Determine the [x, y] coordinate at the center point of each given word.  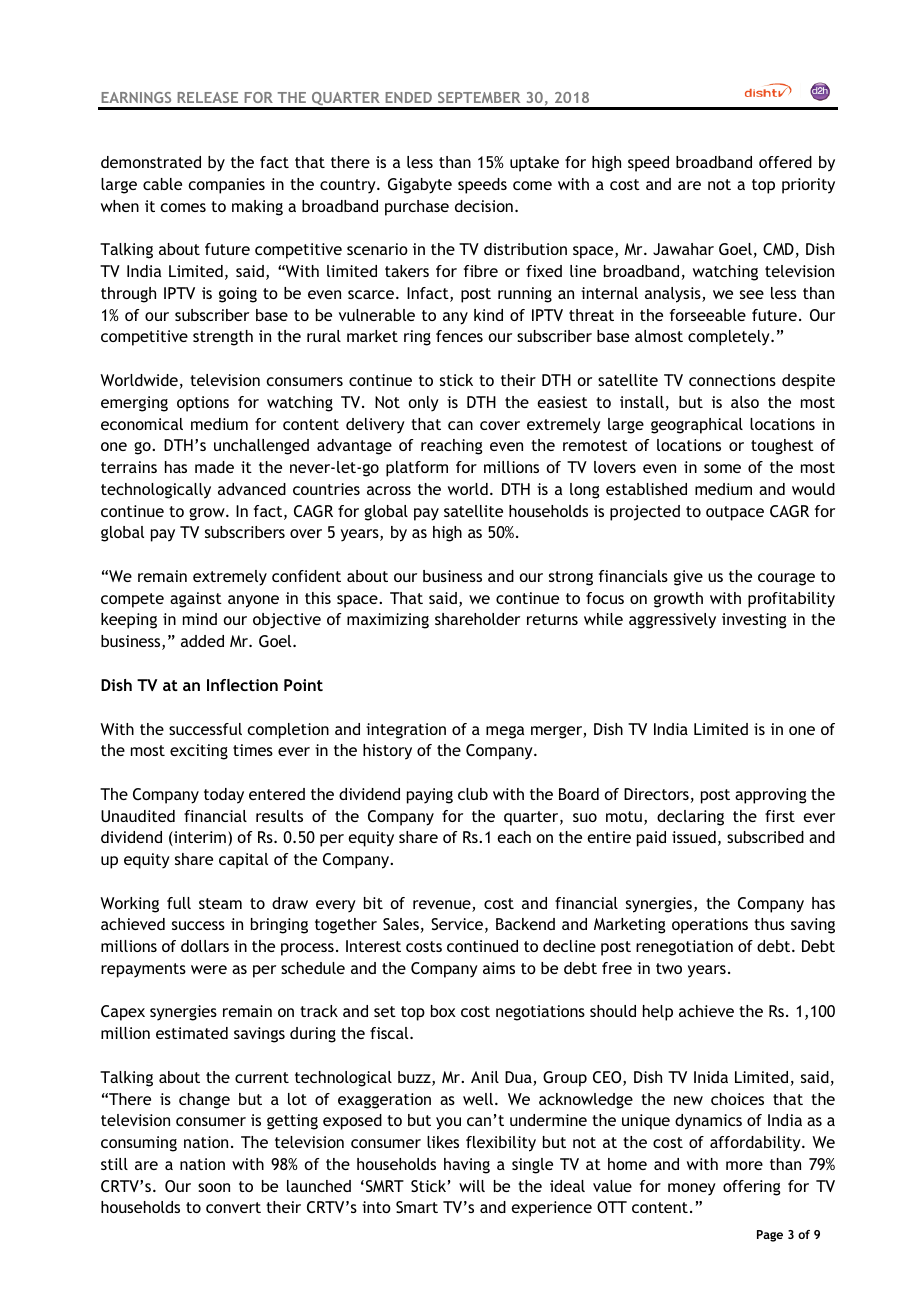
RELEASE [208, 97]
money [692, 1189]
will [472, 1186]
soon [214, 1187]
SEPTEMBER [479, 97]
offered [785, 162]
